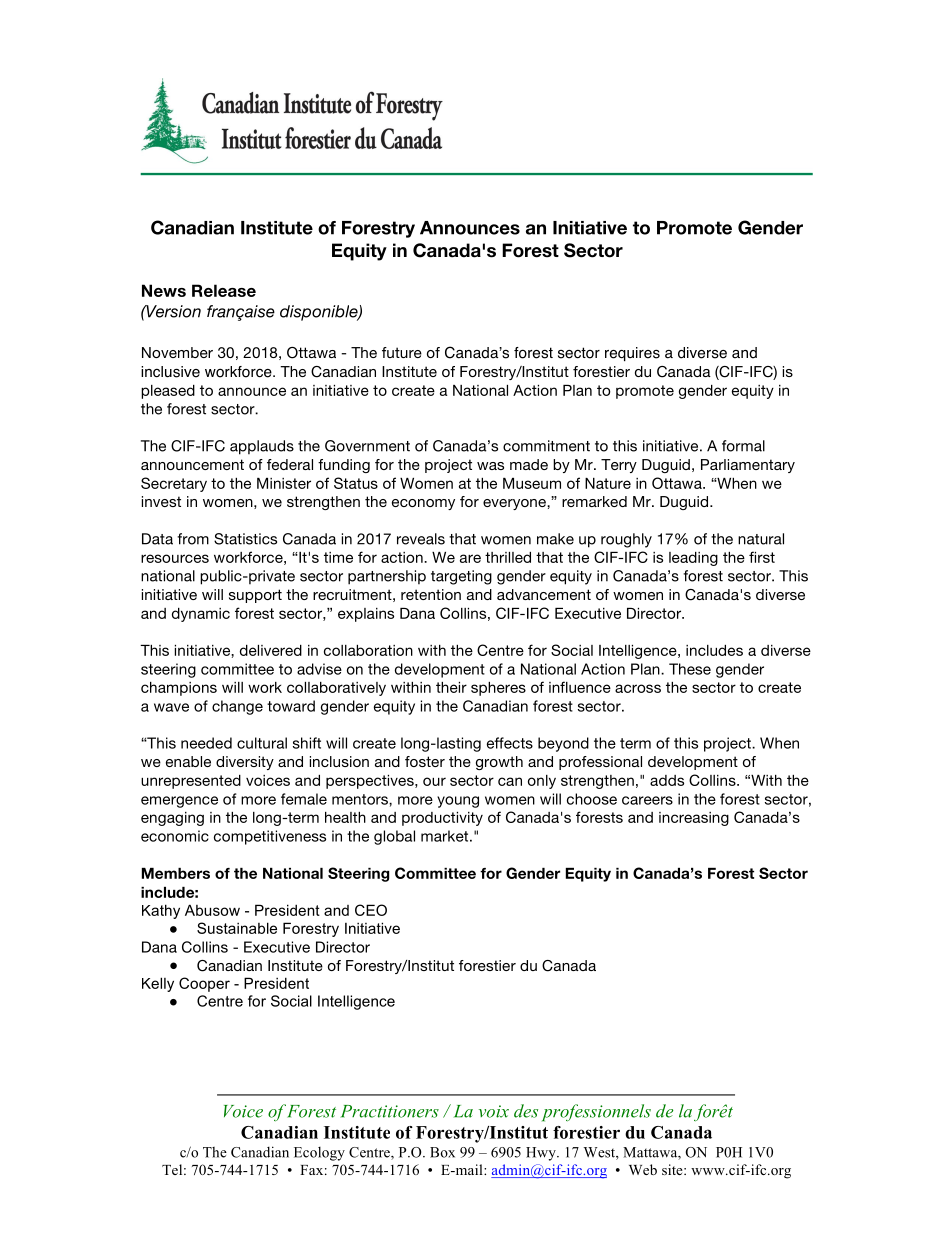  Describe the element at coordinates (402, 352) in the screenshot. I see `future` at that location.
